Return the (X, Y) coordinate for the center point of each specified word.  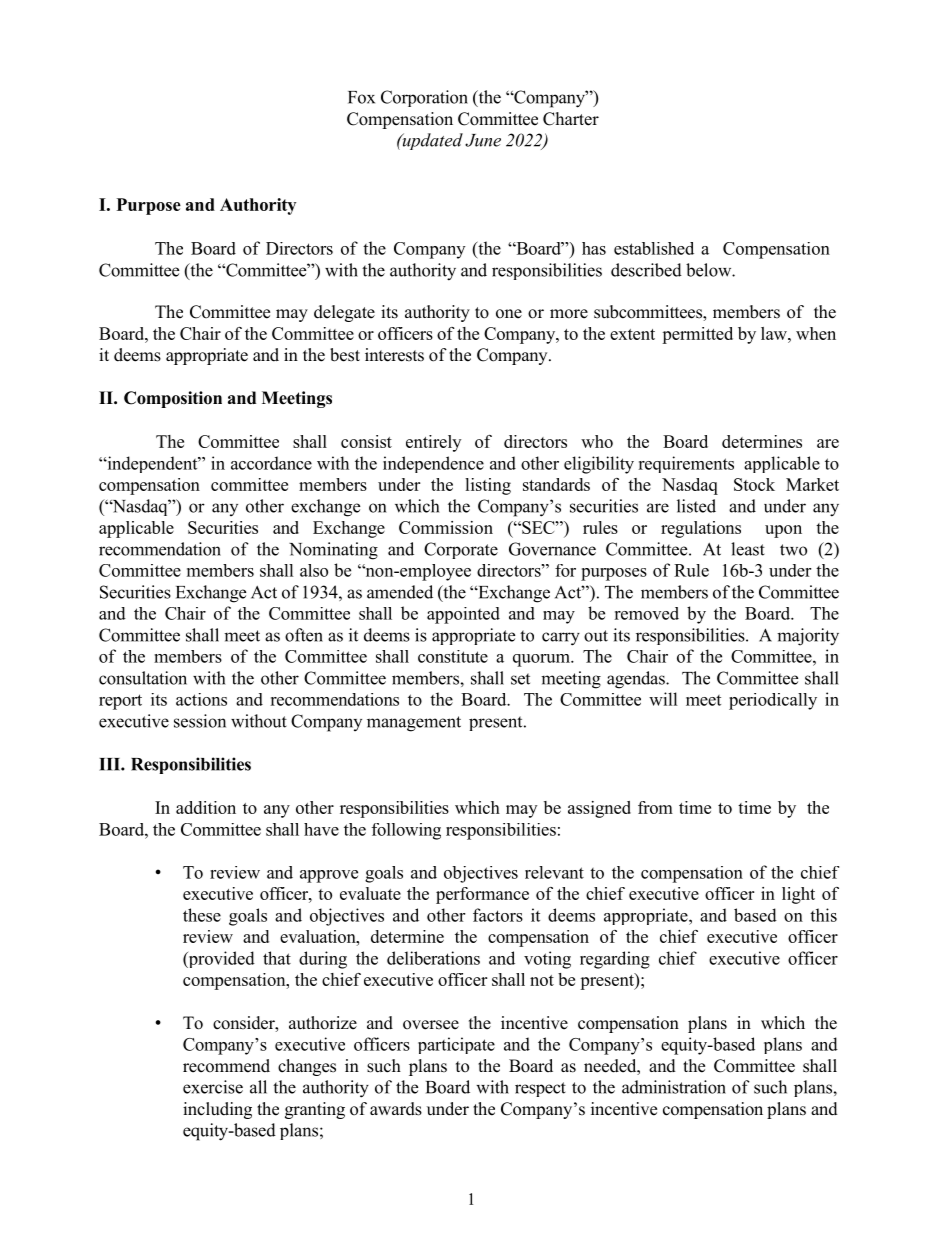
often (304, 635)
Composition (173, 399)
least (748, 549)
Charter (571, 119)
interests (394, 355)
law (775, 333)
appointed (463, 615)
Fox (361, 97)
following (406, 831)
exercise (213, 1087)
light (798, 895)
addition (206, 807)
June (483, 140)
